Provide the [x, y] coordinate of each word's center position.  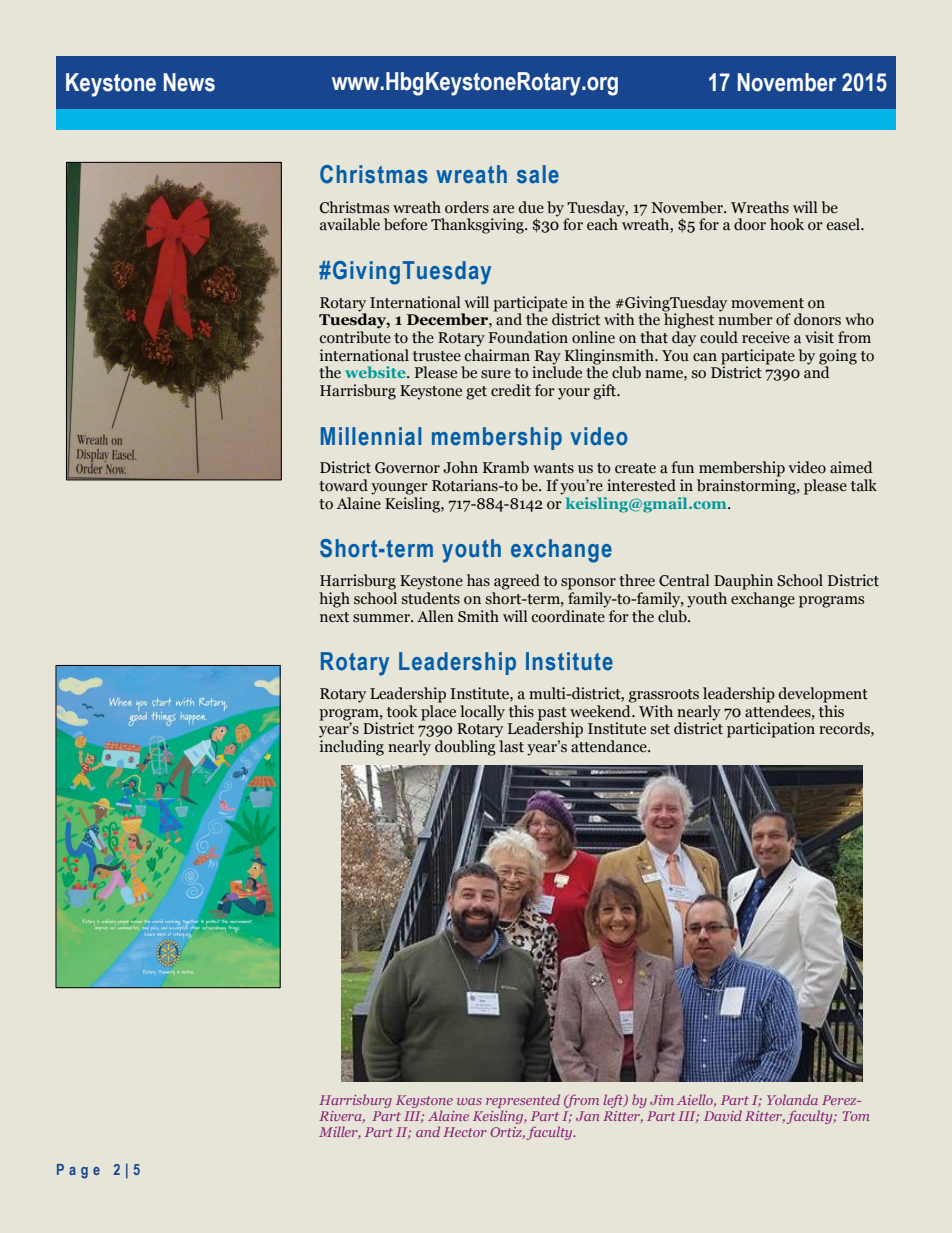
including [352, 748]
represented [523, 1101]
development [823, 695]
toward [343, 485]
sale [538, 174]
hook [787, 224]
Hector [465, 1132]
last [511, 746]
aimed [851, 467]
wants [553, 468]
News [189, 82]
